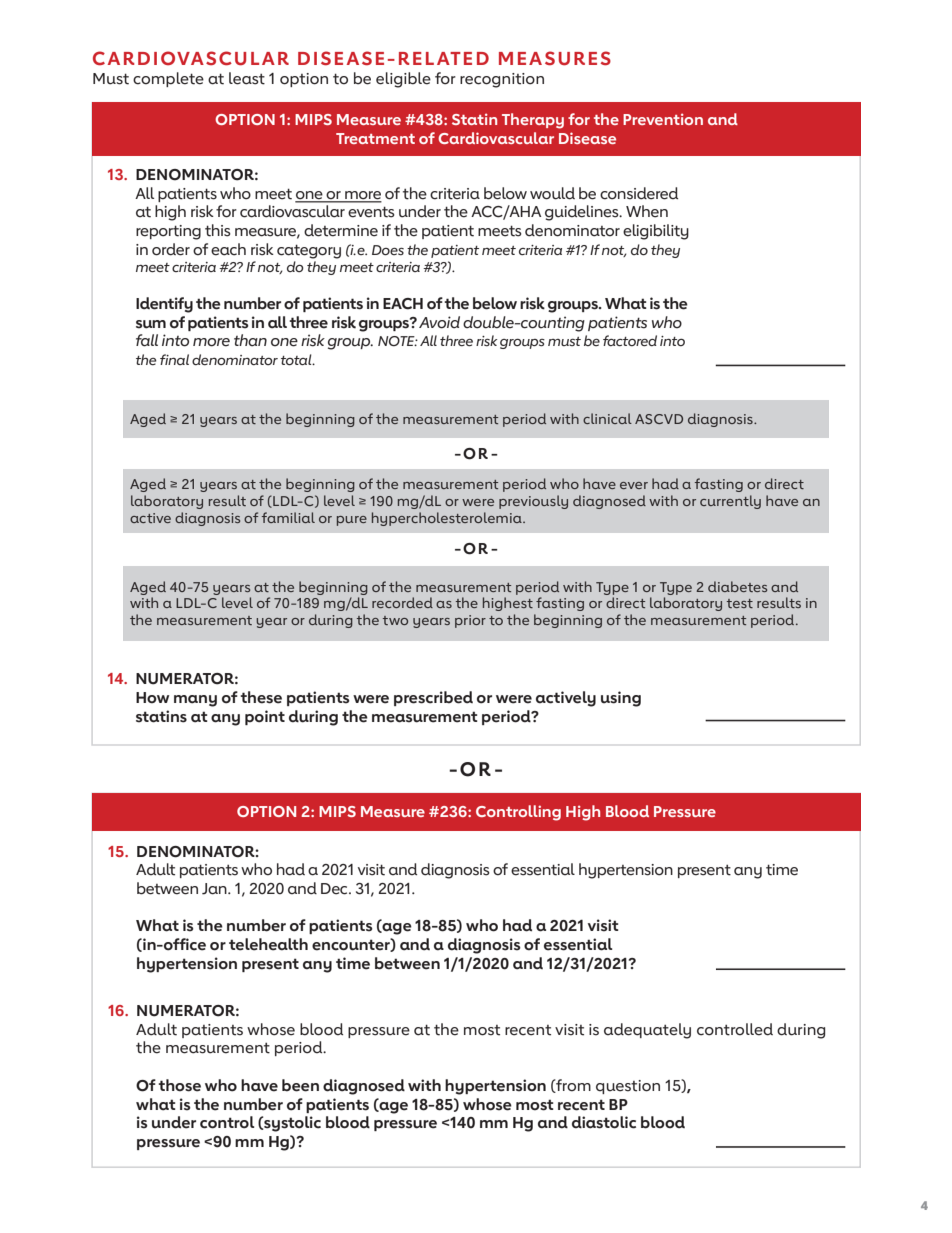 The image size is (952, 1233). Describe the element at coordinates (630, 341) in the screenshot. I see `factored` at that location.
